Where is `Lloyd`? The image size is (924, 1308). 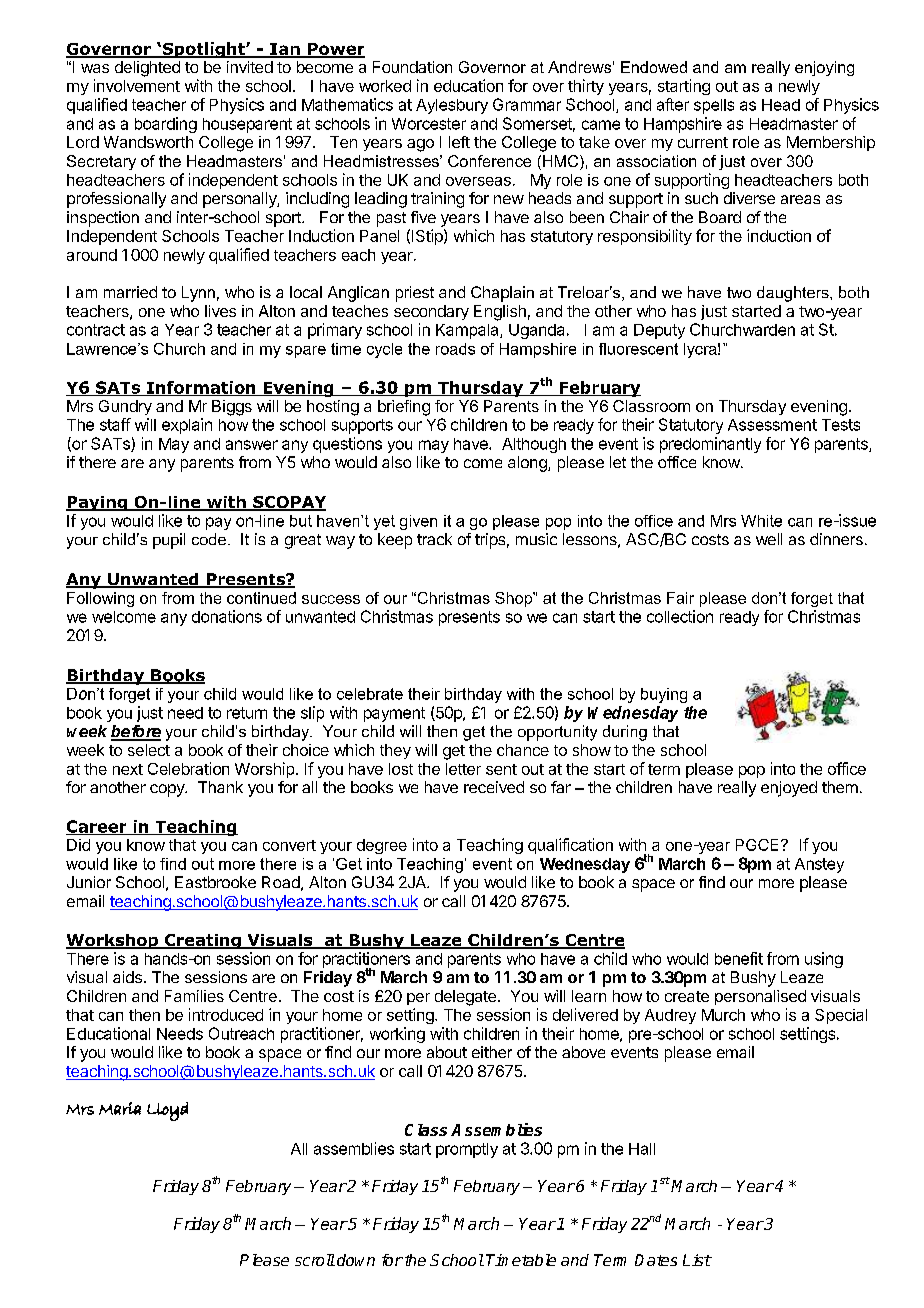
Lloyd is located at coordinates (167, 1111).
